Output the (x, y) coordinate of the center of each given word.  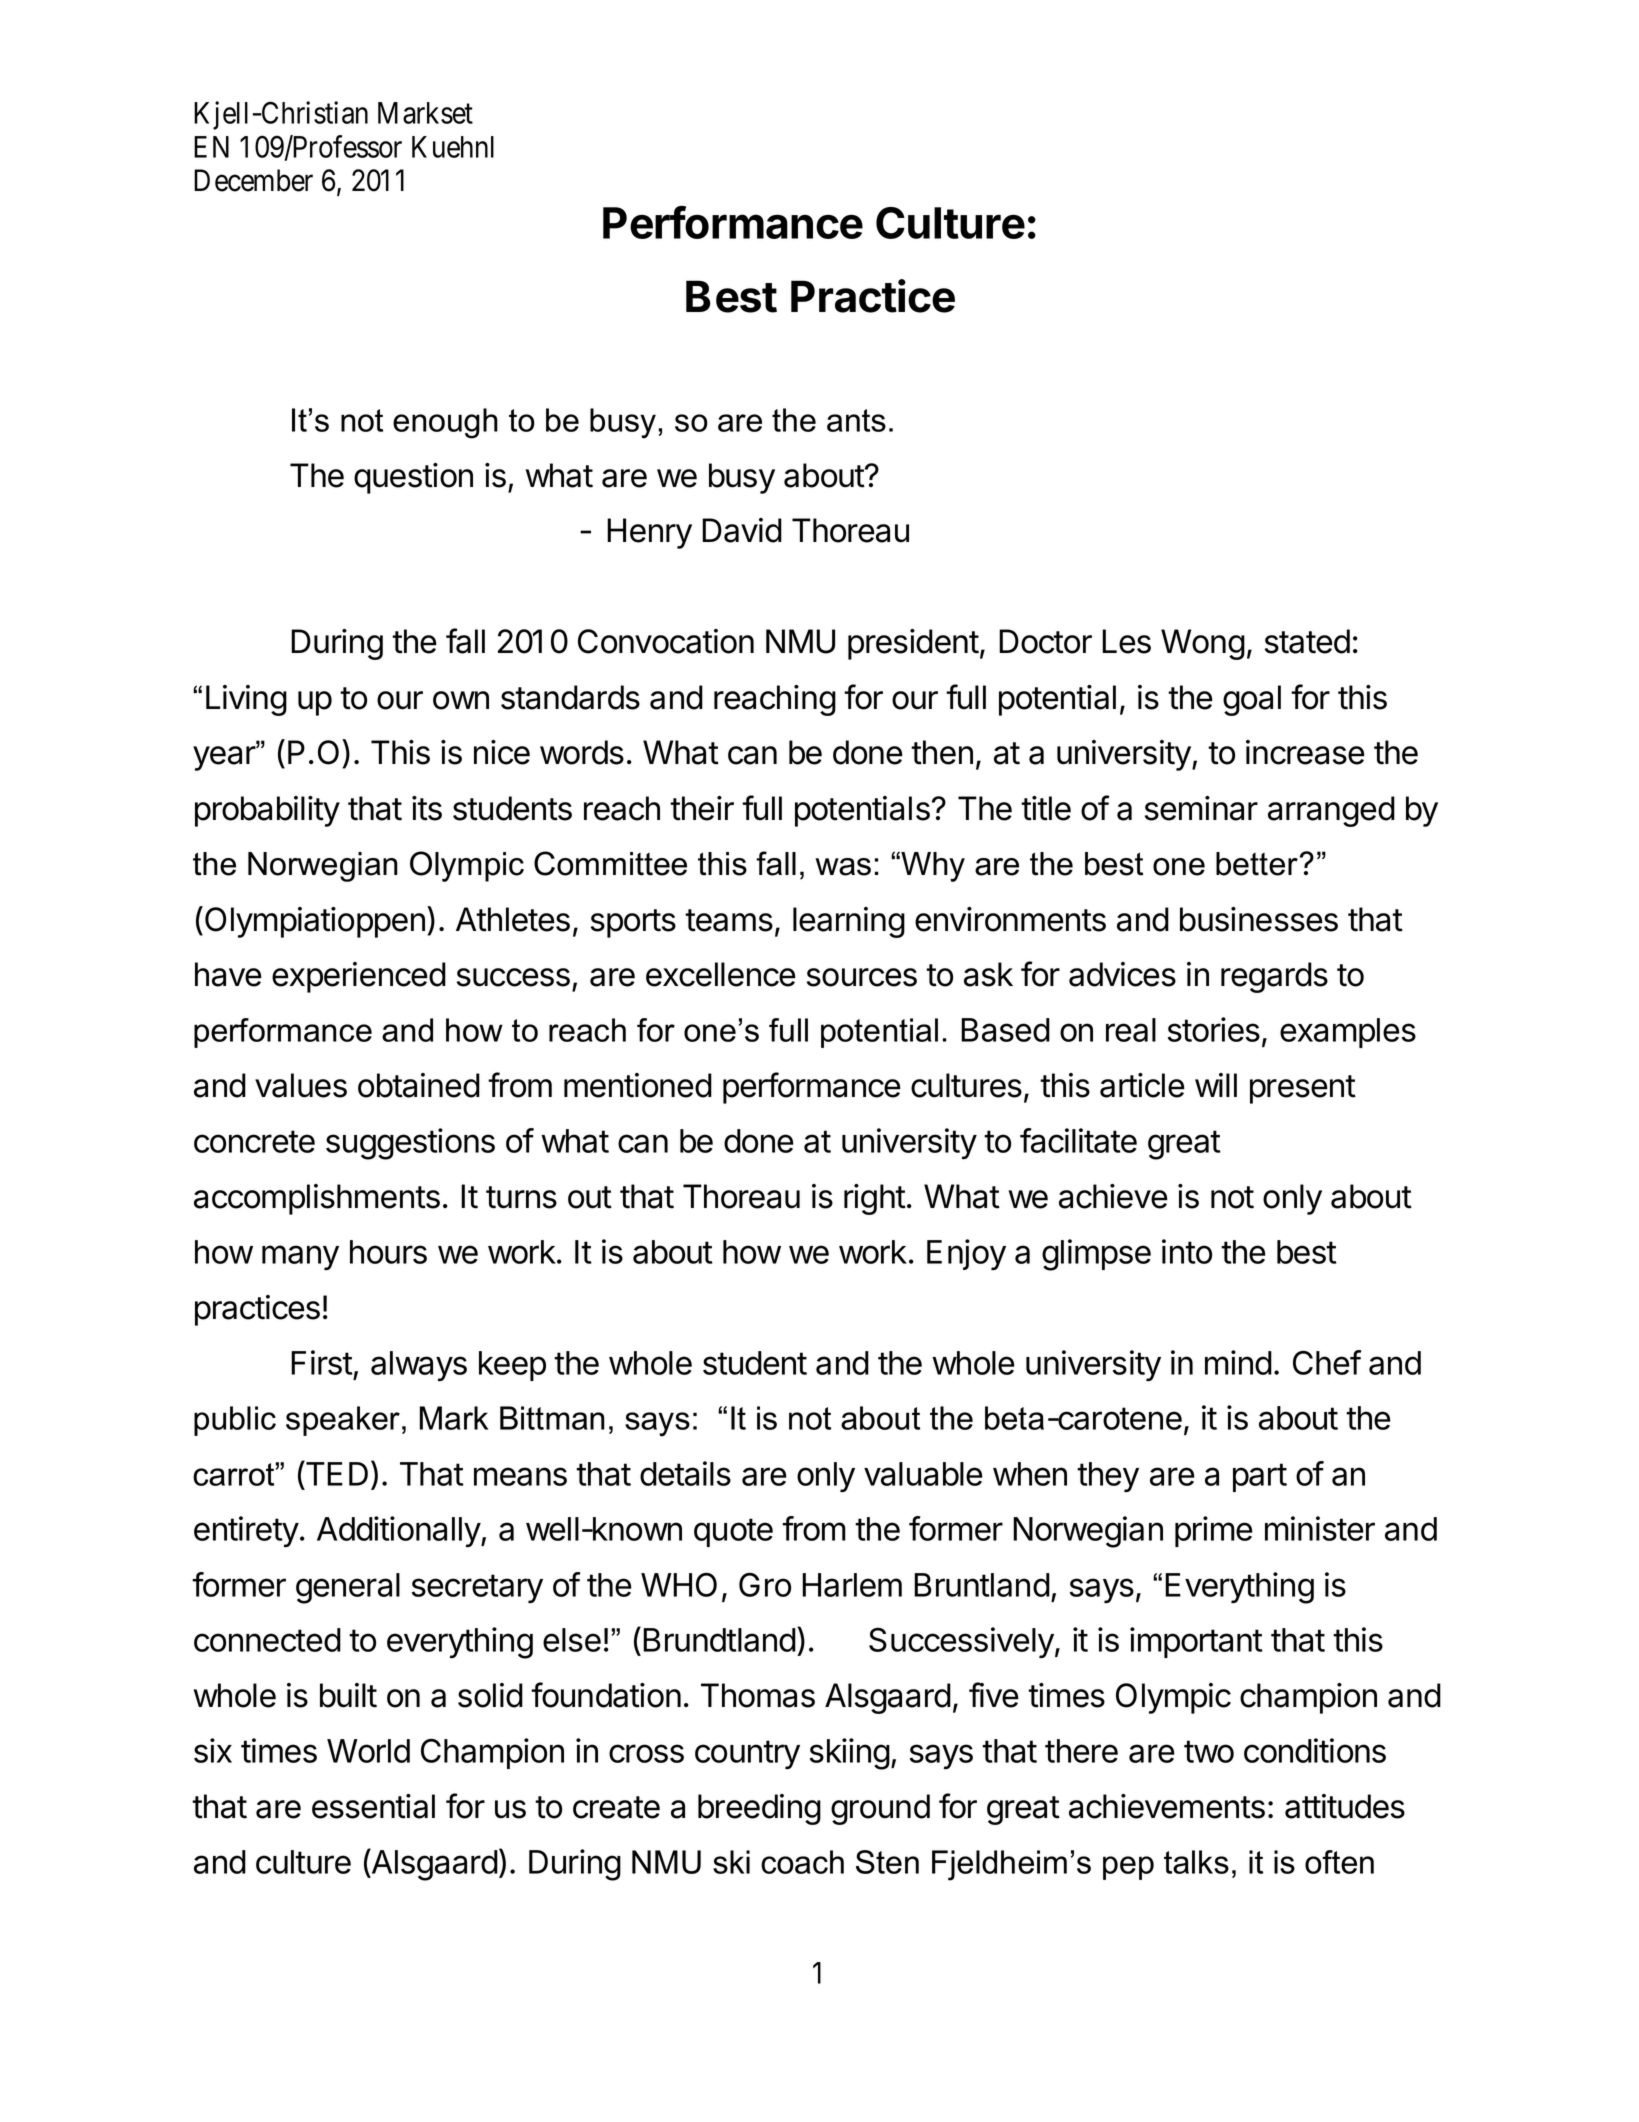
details (685, 1473)
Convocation (666, 641)
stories (1214, 1029)
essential (373, 1806)
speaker (343, 1421)
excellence (721, 974)
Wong (1203, 644)
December (253, 180)
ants (856, 420)
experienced (359, 977)
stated (1307, 641)
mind (1238, 1362)
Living (246, 700)
